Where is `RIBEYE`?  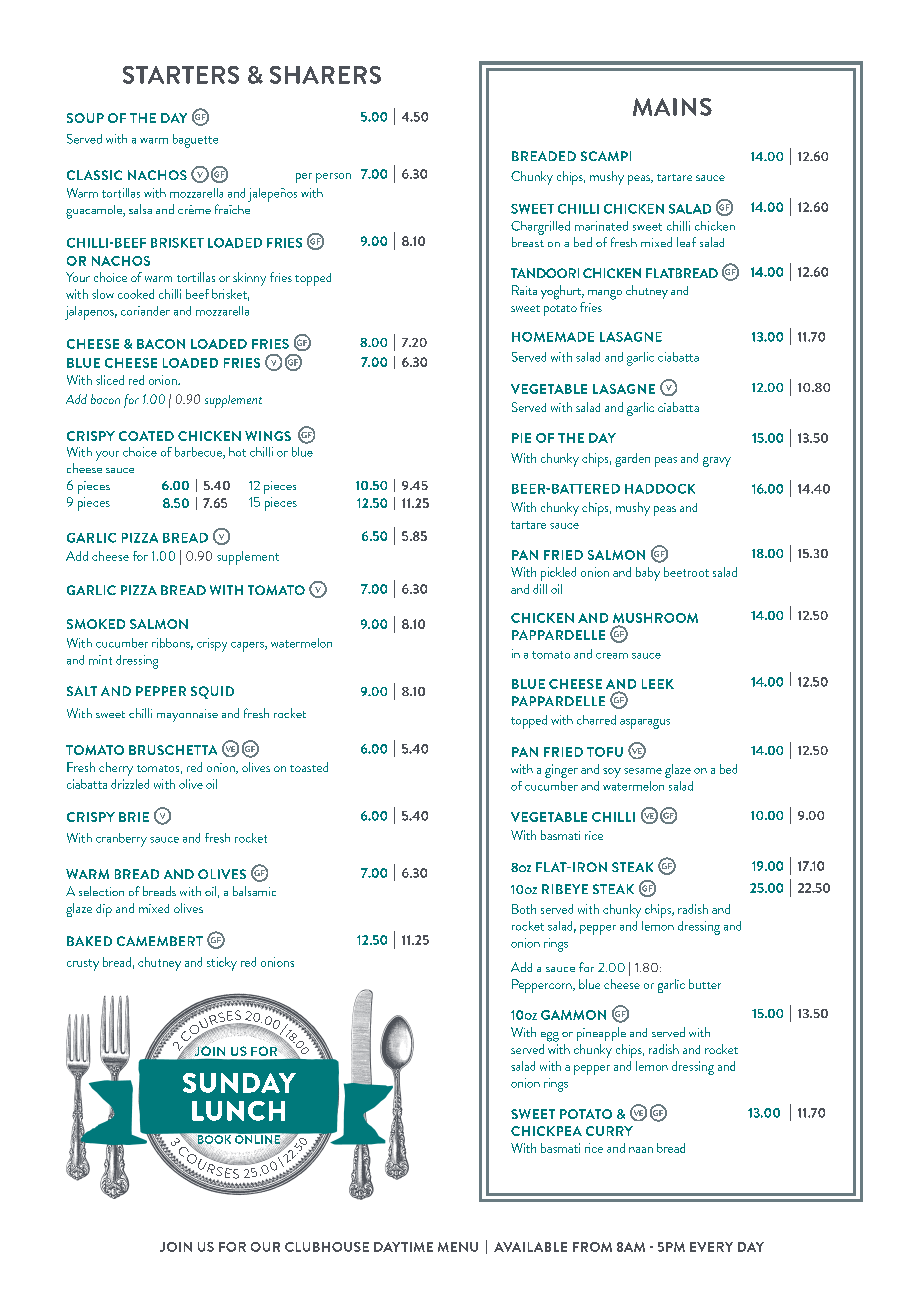 RIBEYE is located at coordinates (565, 889).
